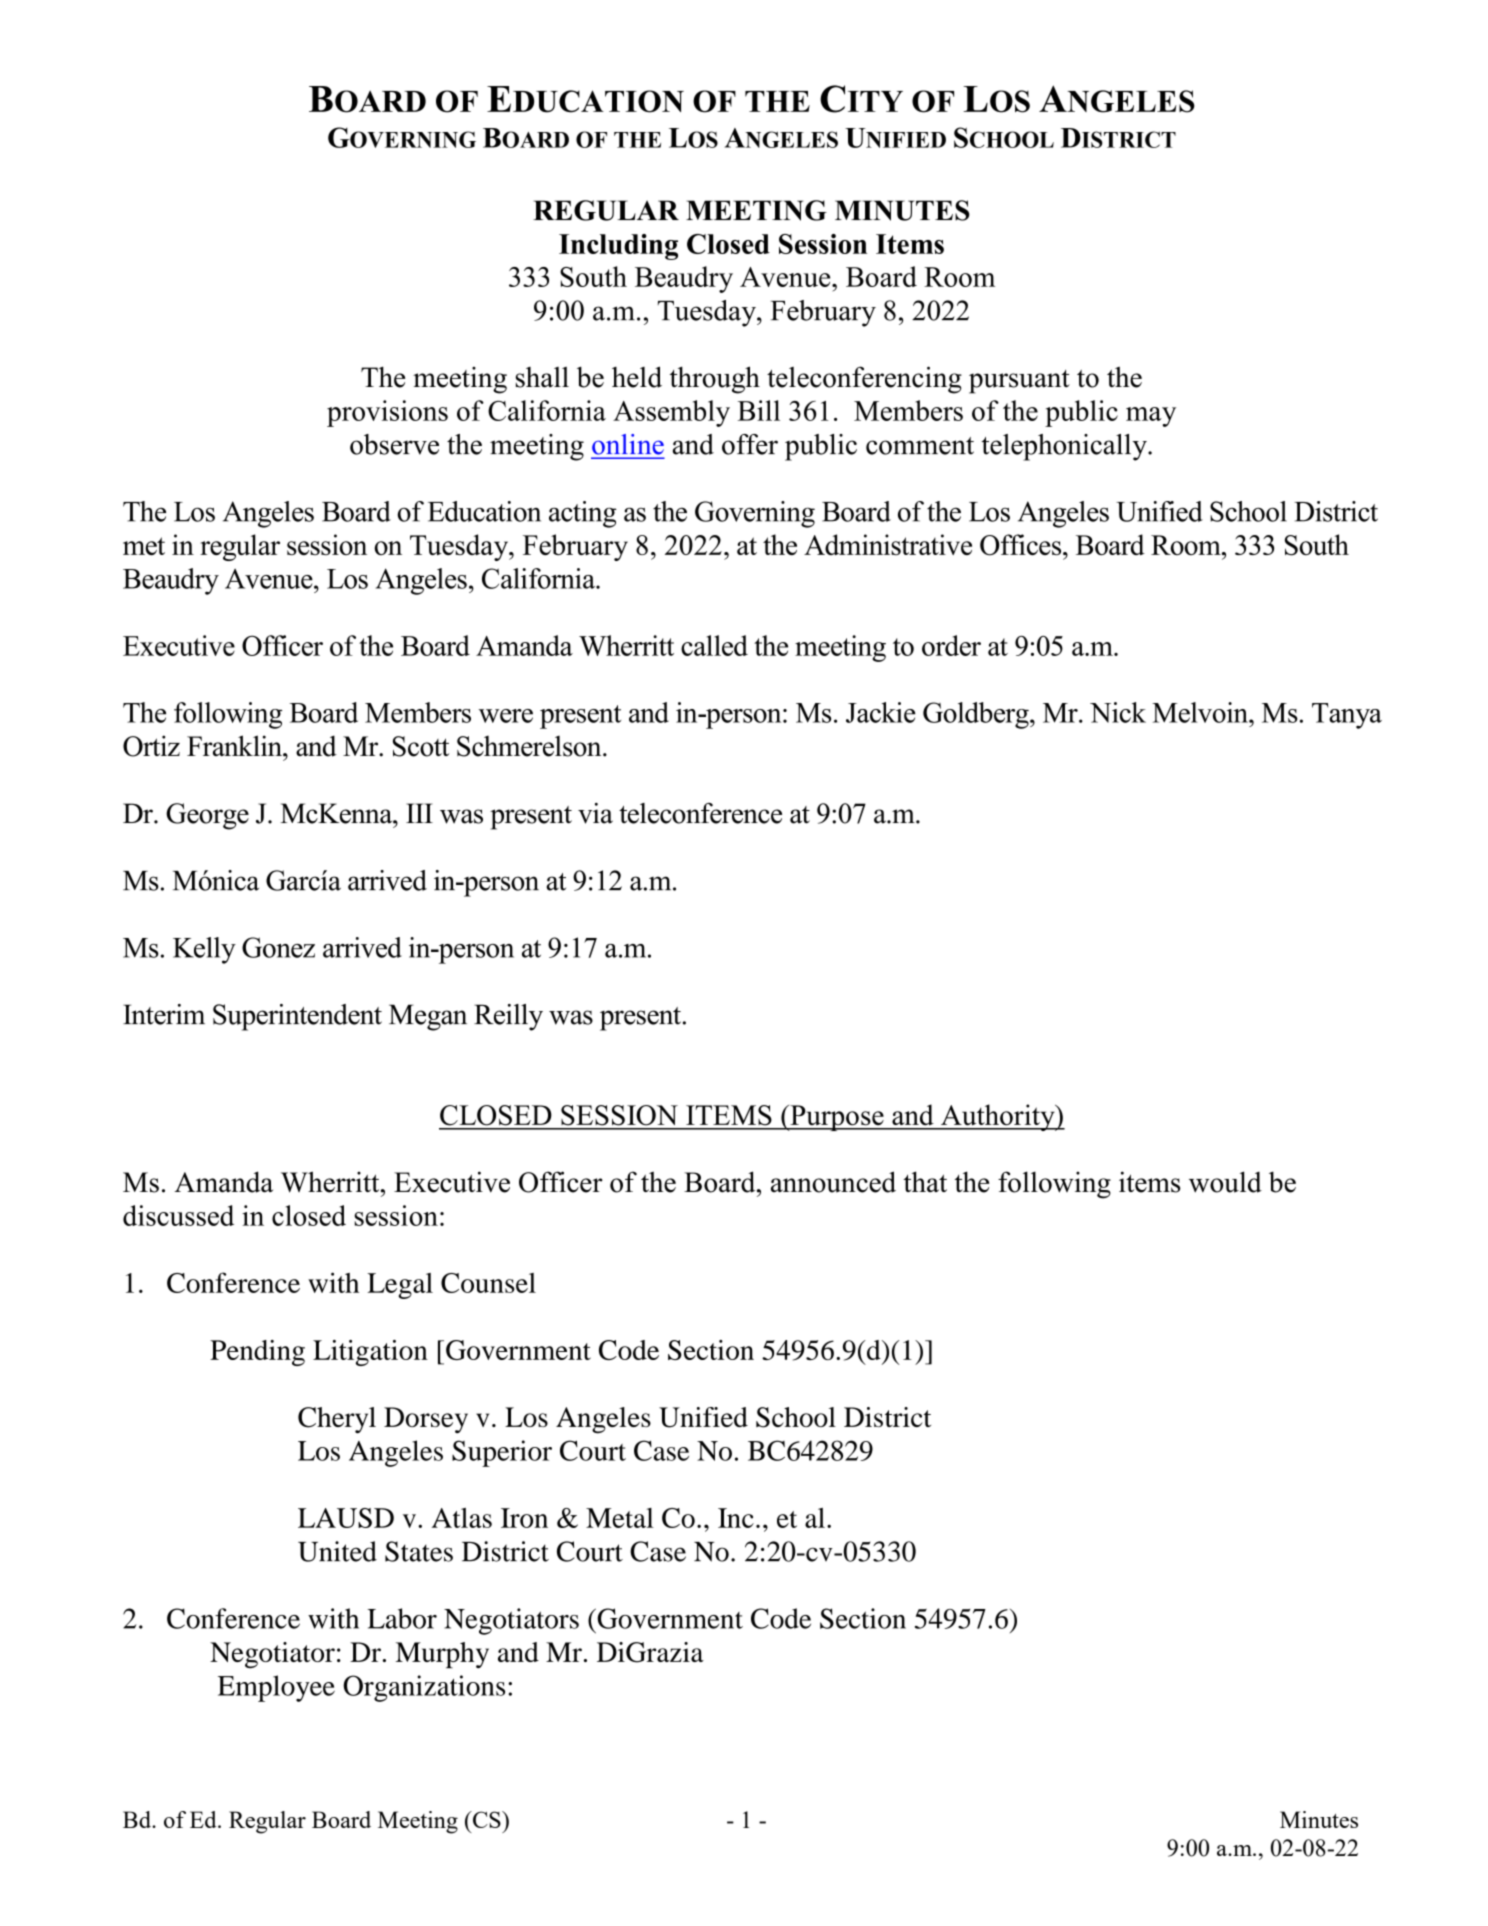 The width and height of the document is (1488, 1926). Describe the element at coordinates (257, 1353) in the document. I see `Pending` at that location.
